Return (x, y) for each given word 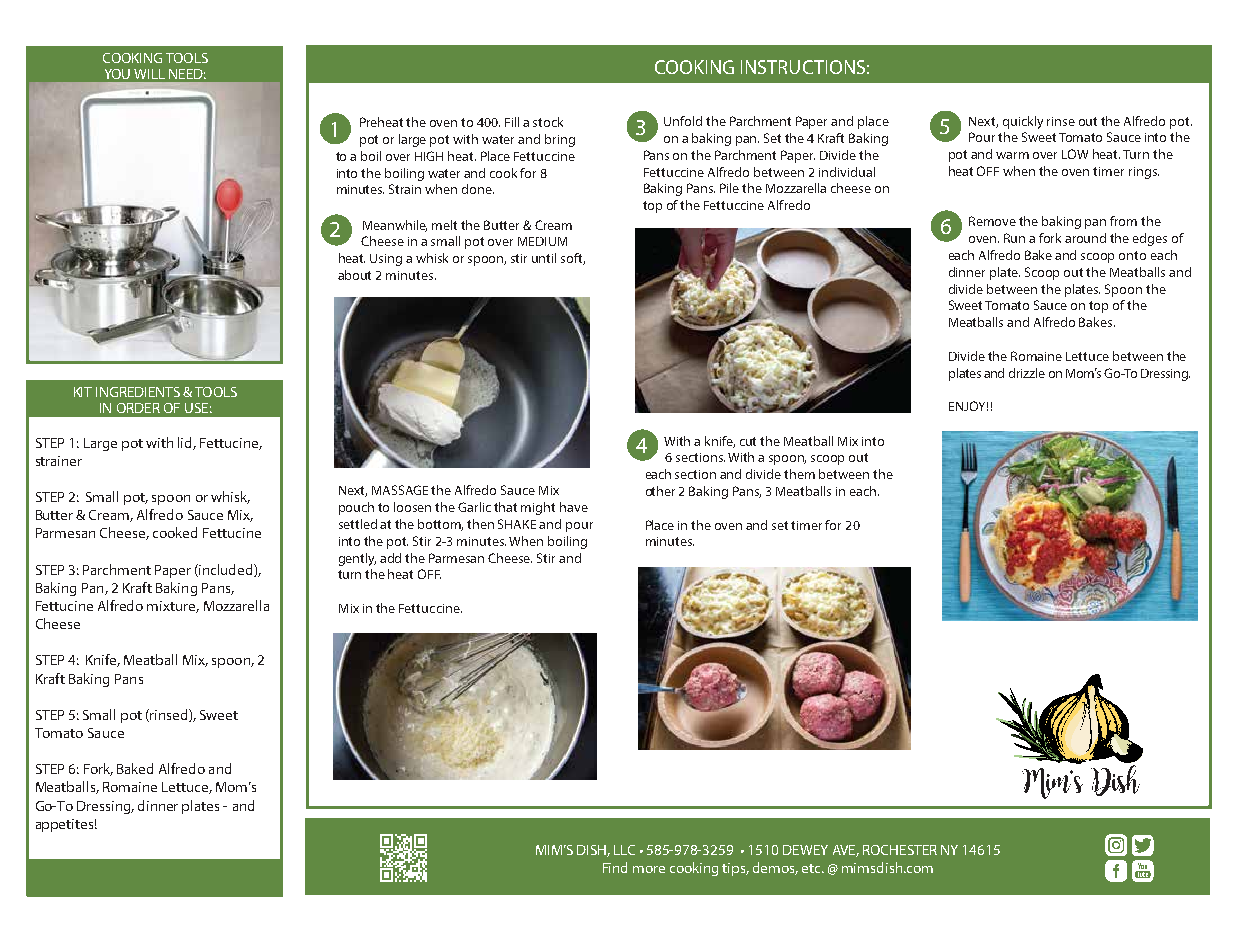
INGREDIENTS (138, 392)
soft (573, 259)
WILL (149, 74)
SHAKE (517, 524)
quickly (1023, 122)
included (226, 570)
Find (615, 867)
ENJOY (968, 406)
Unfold (683, 121)
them (799, 474)
